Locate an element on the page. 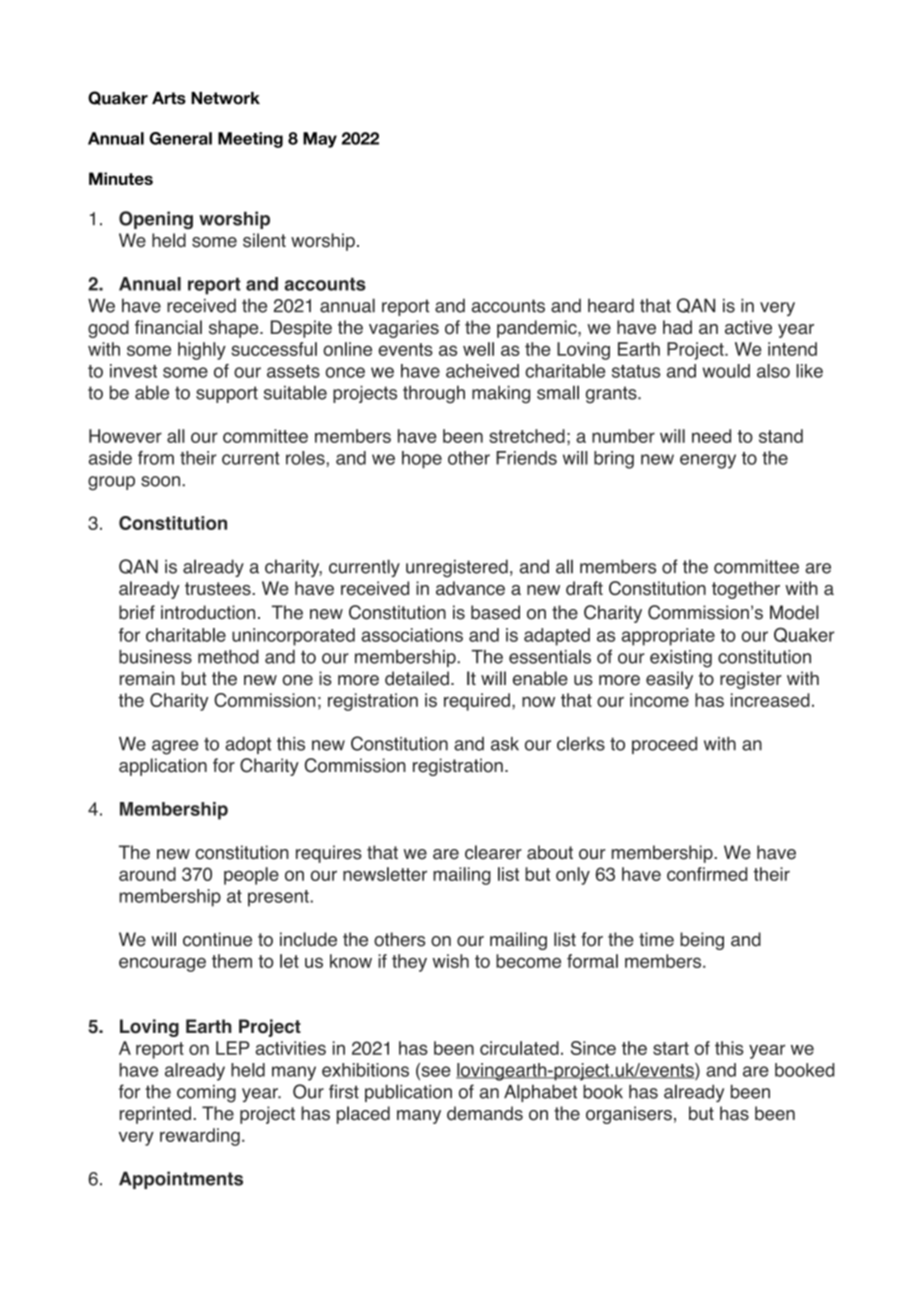 Image resolution: width=924 pixels, height=1308 pixels. associations is located at coordinates (412, 635).
